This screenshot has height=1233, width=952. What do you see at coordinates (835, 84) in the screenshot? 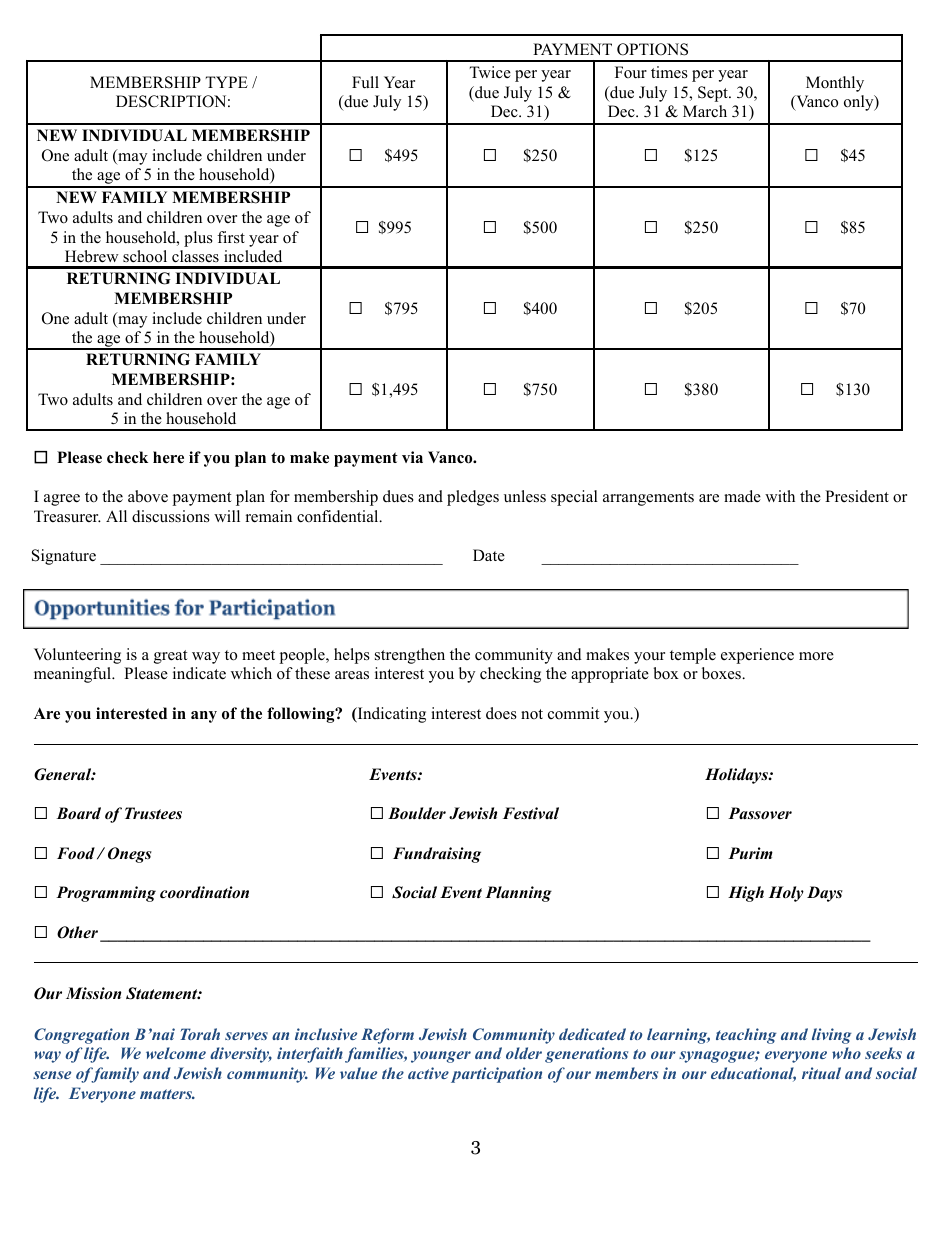
I see `Monthly` at bounding box center [835, 84].
